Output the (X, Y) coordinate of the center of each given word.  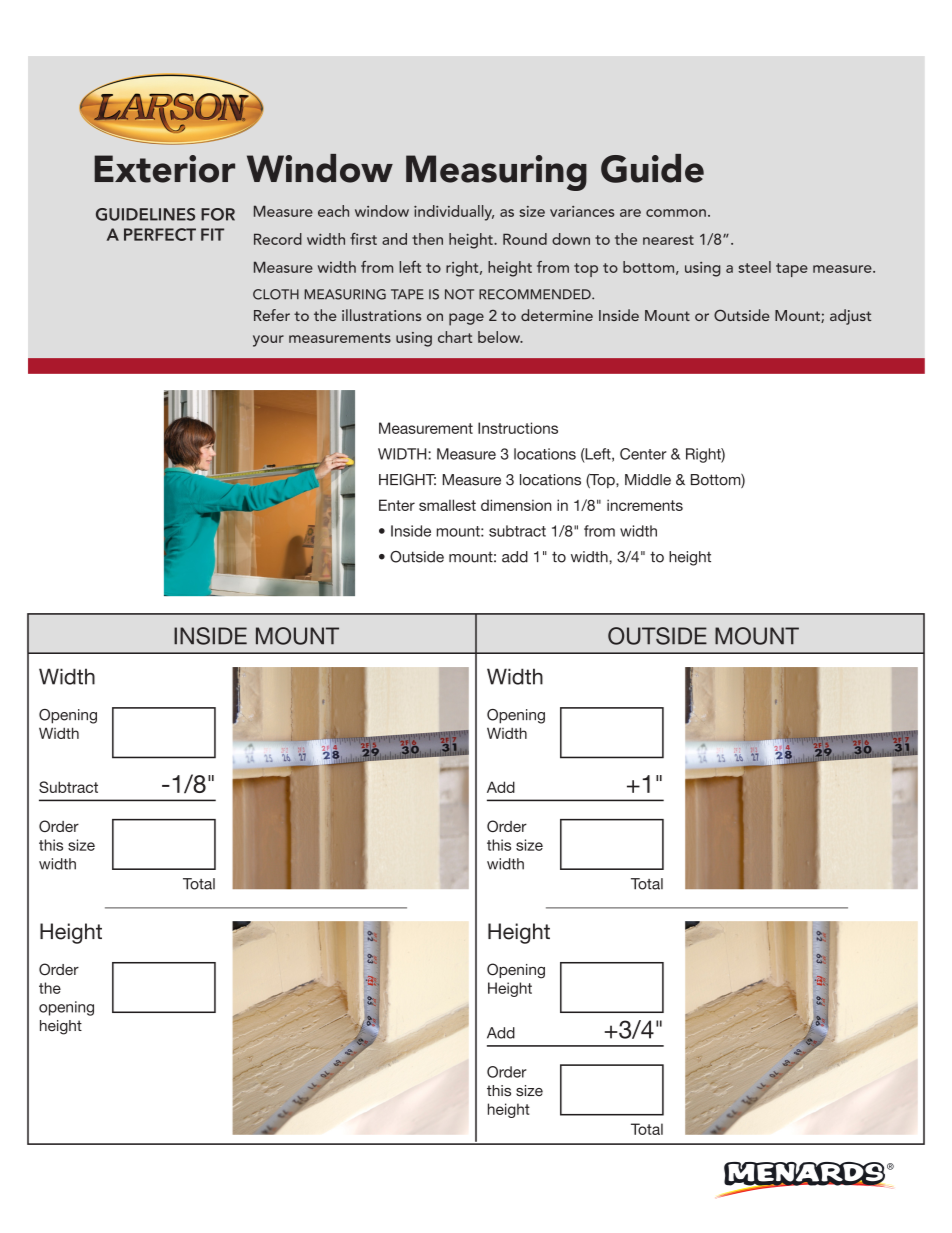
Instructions (518, 428)
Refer (272, 315)
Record (278, 239)
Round (525, 239)
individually (454, 213)
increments (645, 505)
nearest (668, 240)
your (268, 341)
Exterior (164, 169)
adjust (850, 317)
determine (557, 315)
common (676, 213)
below (500, 337)
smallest (447, 505)
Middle (648, 480)
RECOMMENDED (536, 294)
